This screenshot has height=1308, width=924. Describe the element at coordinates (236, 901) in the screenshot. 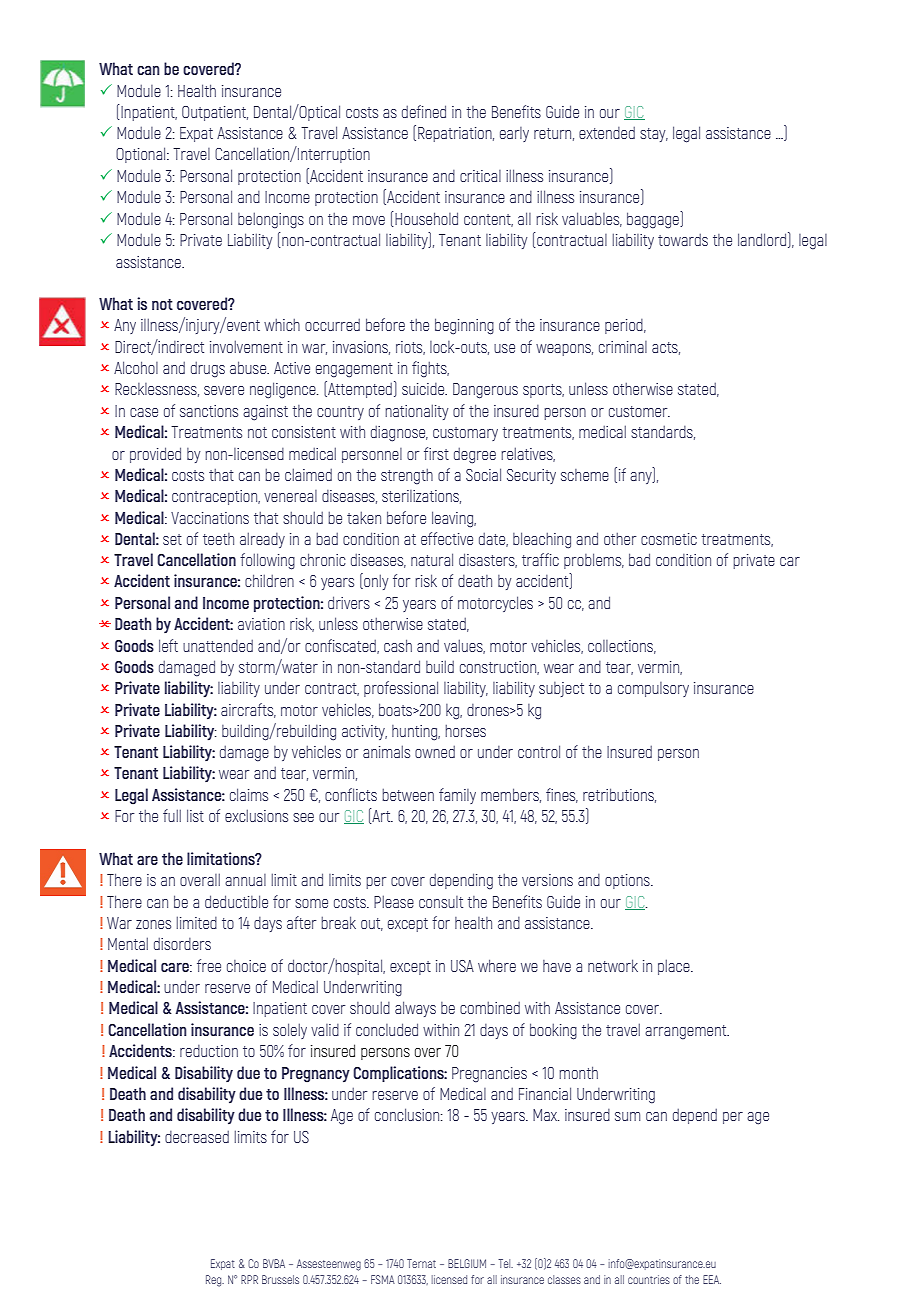

I see `deductible` at that location.
